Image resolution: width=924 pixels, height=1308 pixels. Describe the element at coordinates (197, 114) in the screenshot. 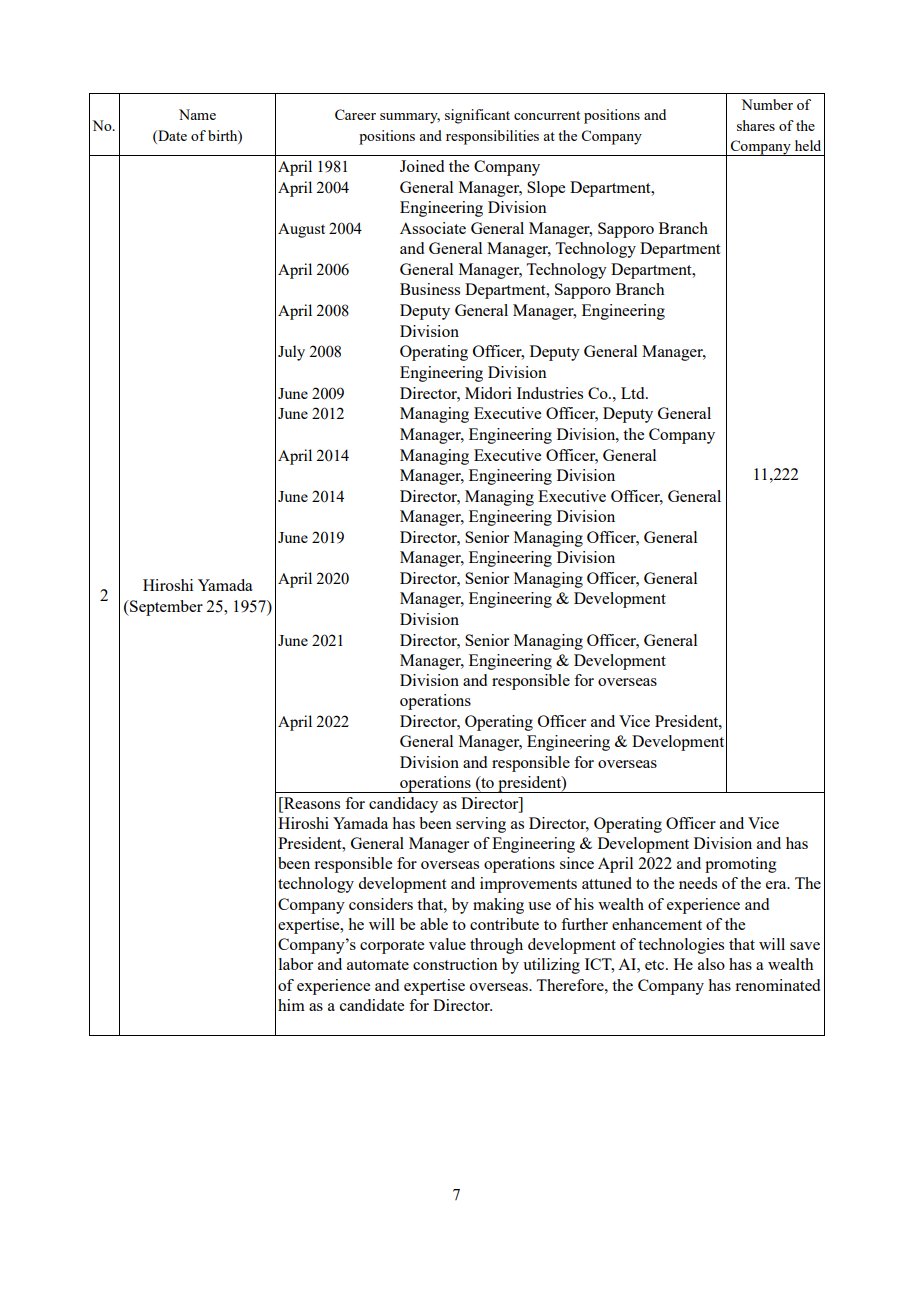

I see `Name` at that location.
